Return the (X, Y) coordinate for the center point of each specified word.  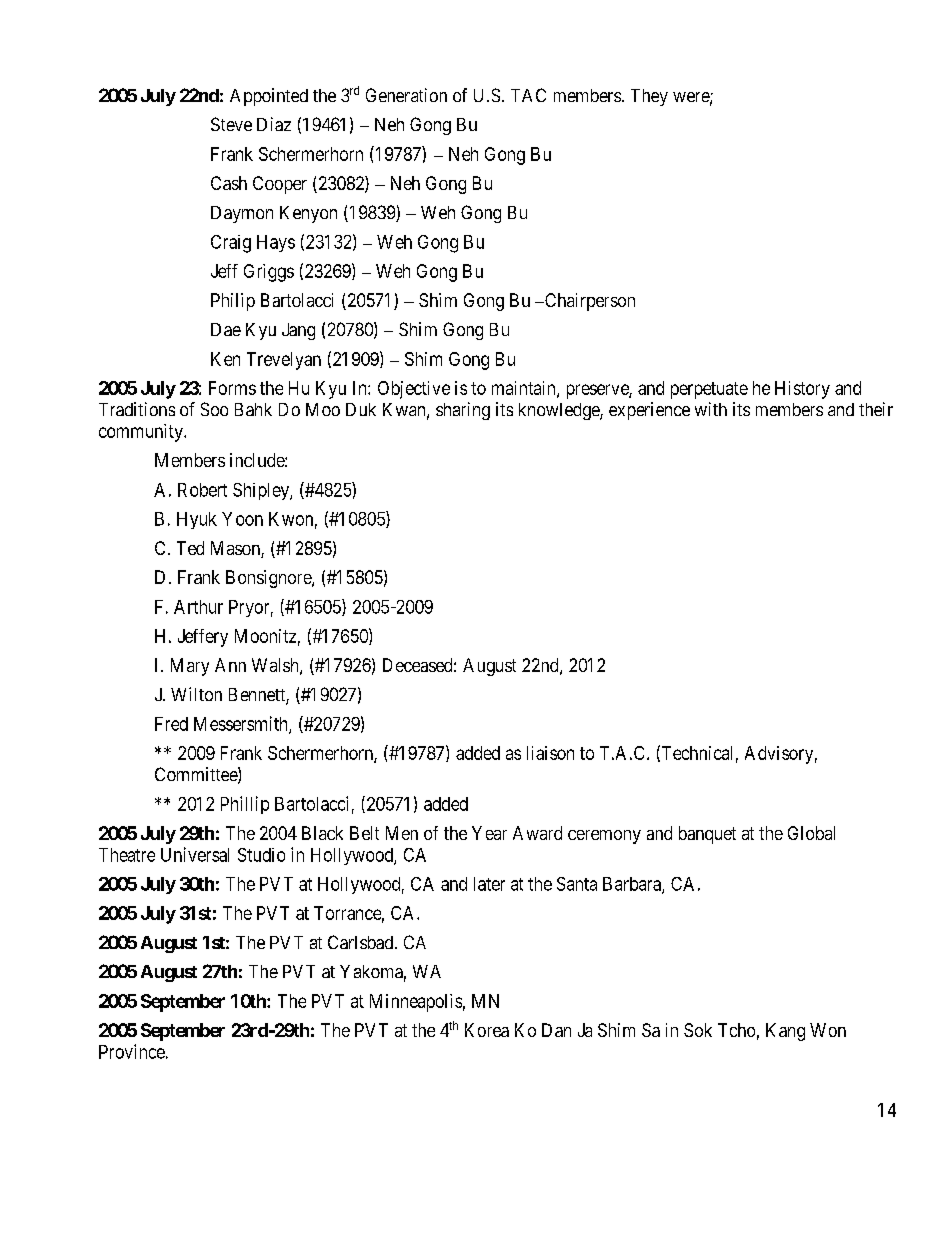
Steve (231, 124)
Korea (487, 1030)
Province (132, 1051)
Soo (214, 409)
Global (811, 833)
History (802, 390)
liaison (550, 753)
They (649, 97)
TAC (528, 95)
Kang (785, 1032)
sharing (463, 411)
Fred (171, 724)
